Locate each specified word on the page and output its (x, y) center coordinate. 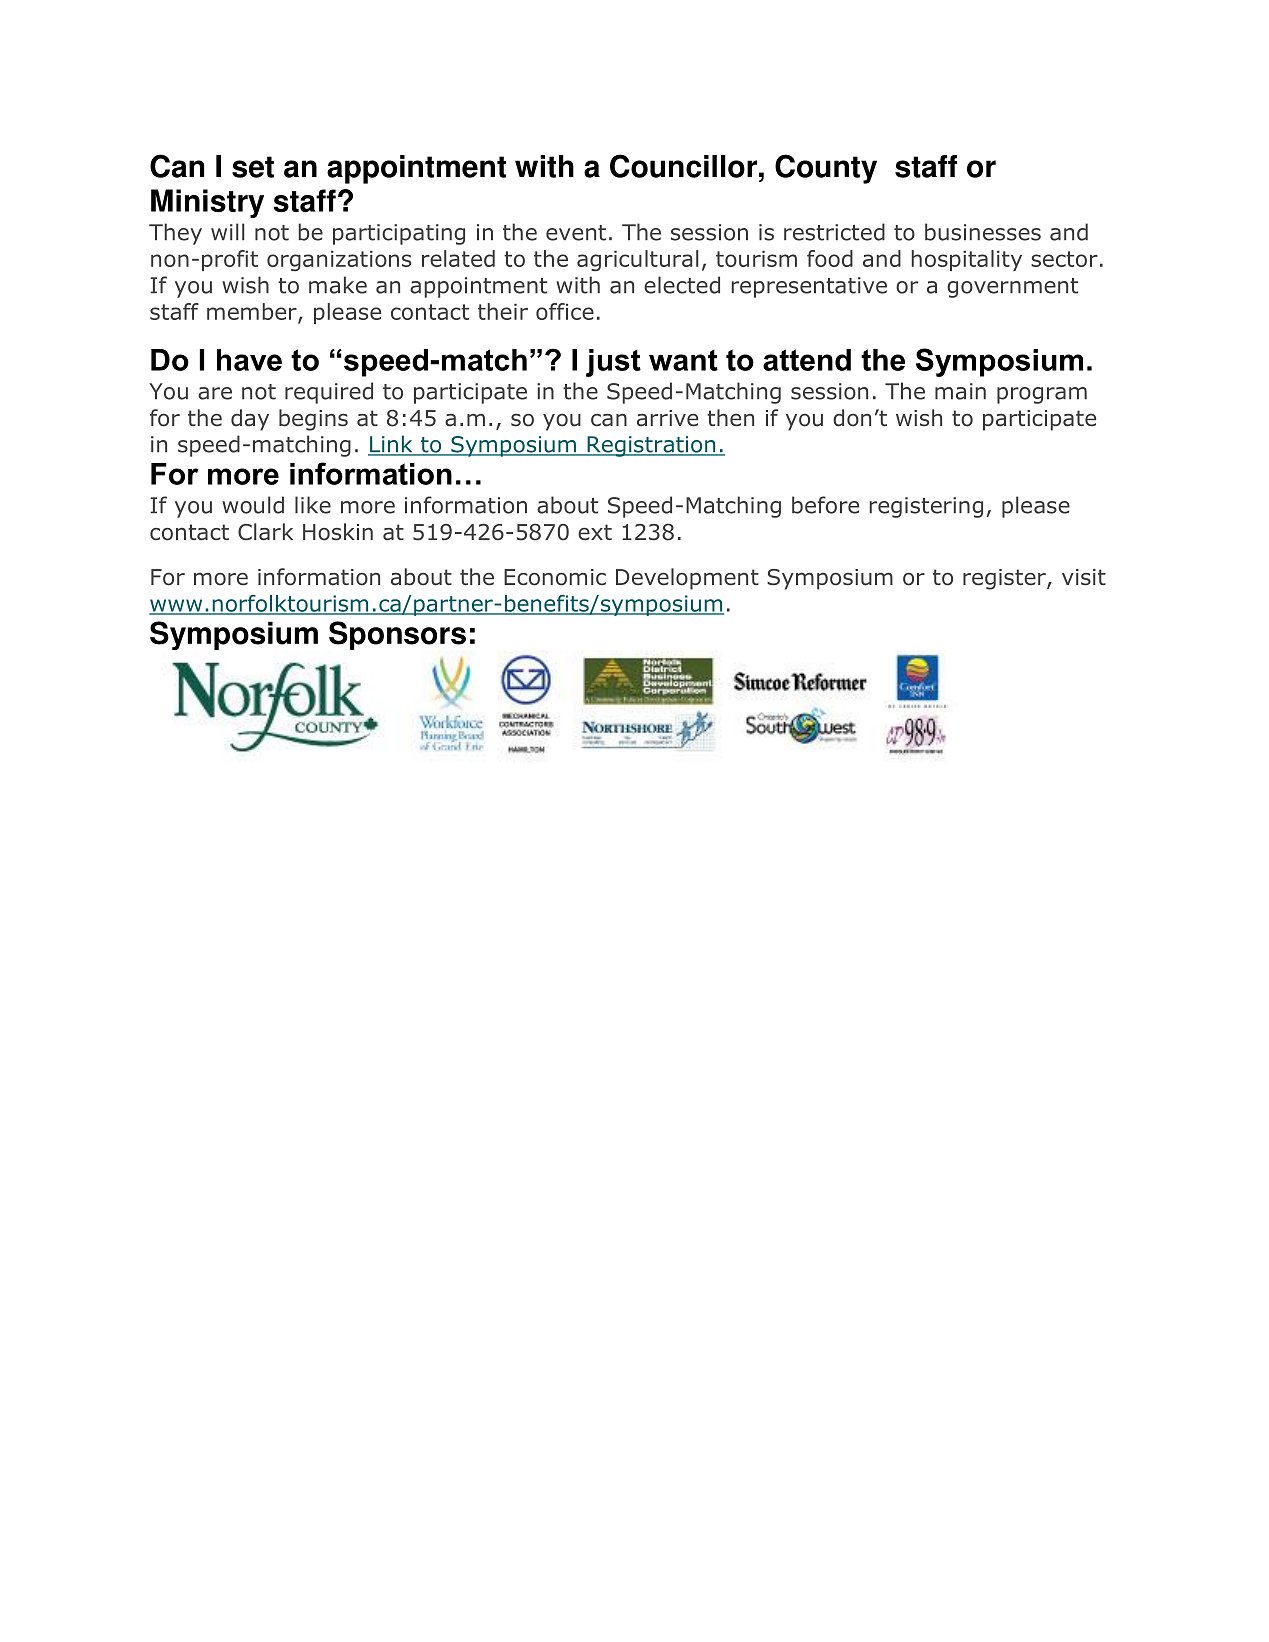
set (253, 167)
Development (687, 579)
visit (1084, 577)
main (960, 391)
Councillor (683, 166)
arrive (667, 418)
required (329, 393)
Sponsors (397, 635)
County (826, 169)
